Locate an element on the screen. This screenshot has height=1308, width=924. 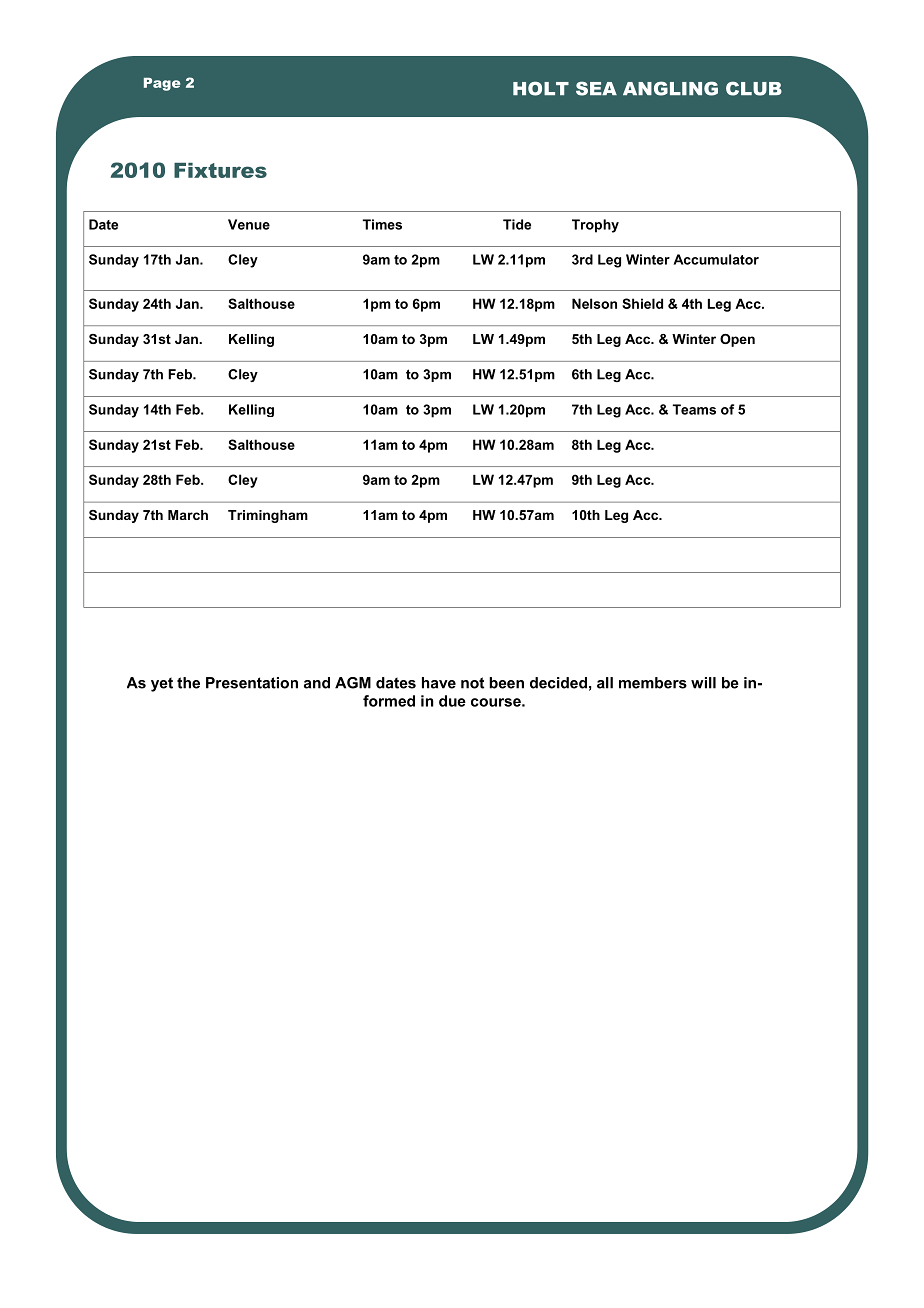
Accumulator is located at coordinates (716, 259).
